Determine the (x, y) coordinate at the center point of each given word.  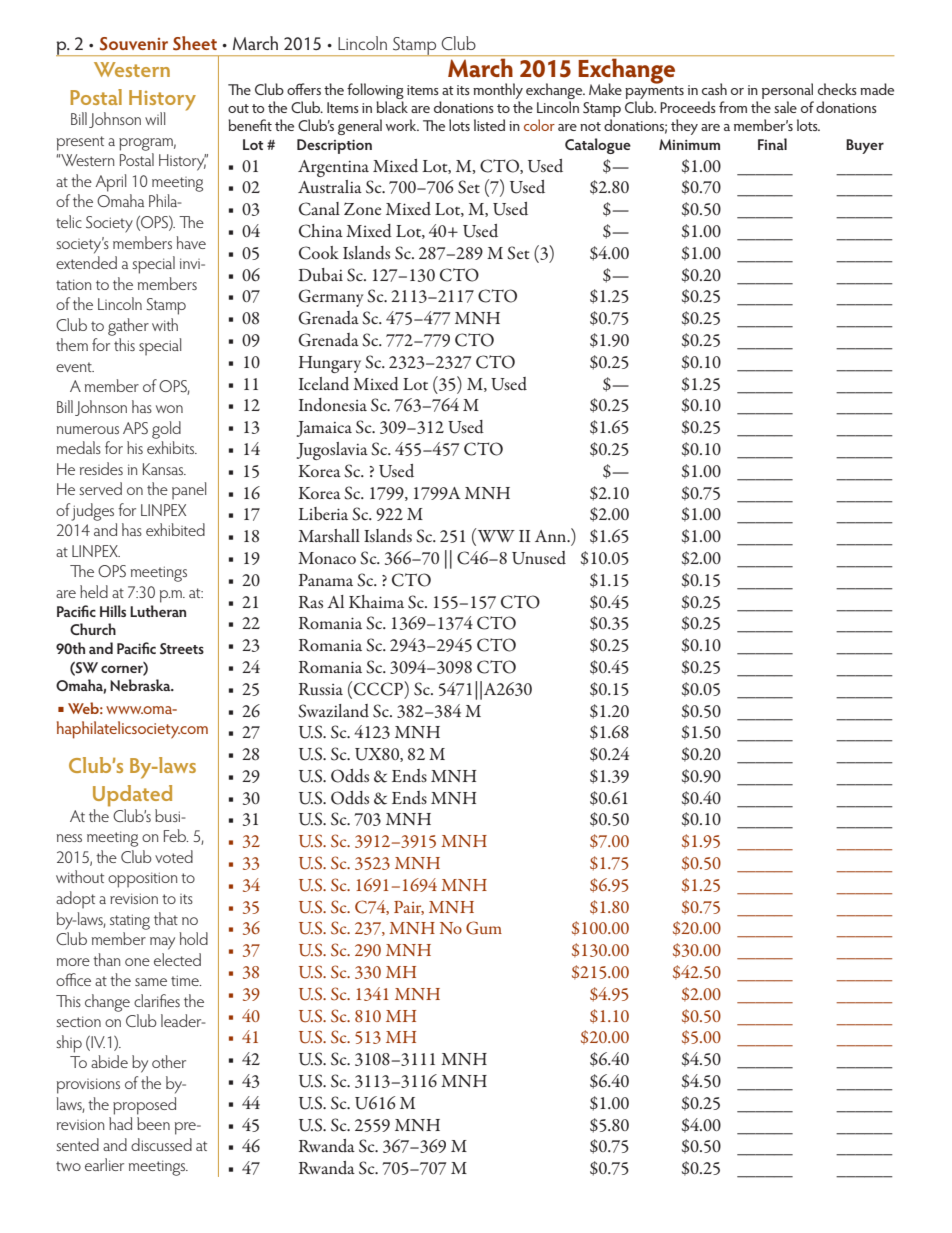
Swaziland (333, 711)
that (166, 918)
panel (189, 491)
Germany (331, 298)
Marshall (329, 535)
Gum (484, 928)
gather (128, 327)
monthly (498, 92)
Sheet (195, 43)
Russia (321, 689)
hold (193, 938)
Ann (552, 536)
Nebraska (141, 685)
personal (788, 92)
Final (772, 144)
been (153, 1123)
